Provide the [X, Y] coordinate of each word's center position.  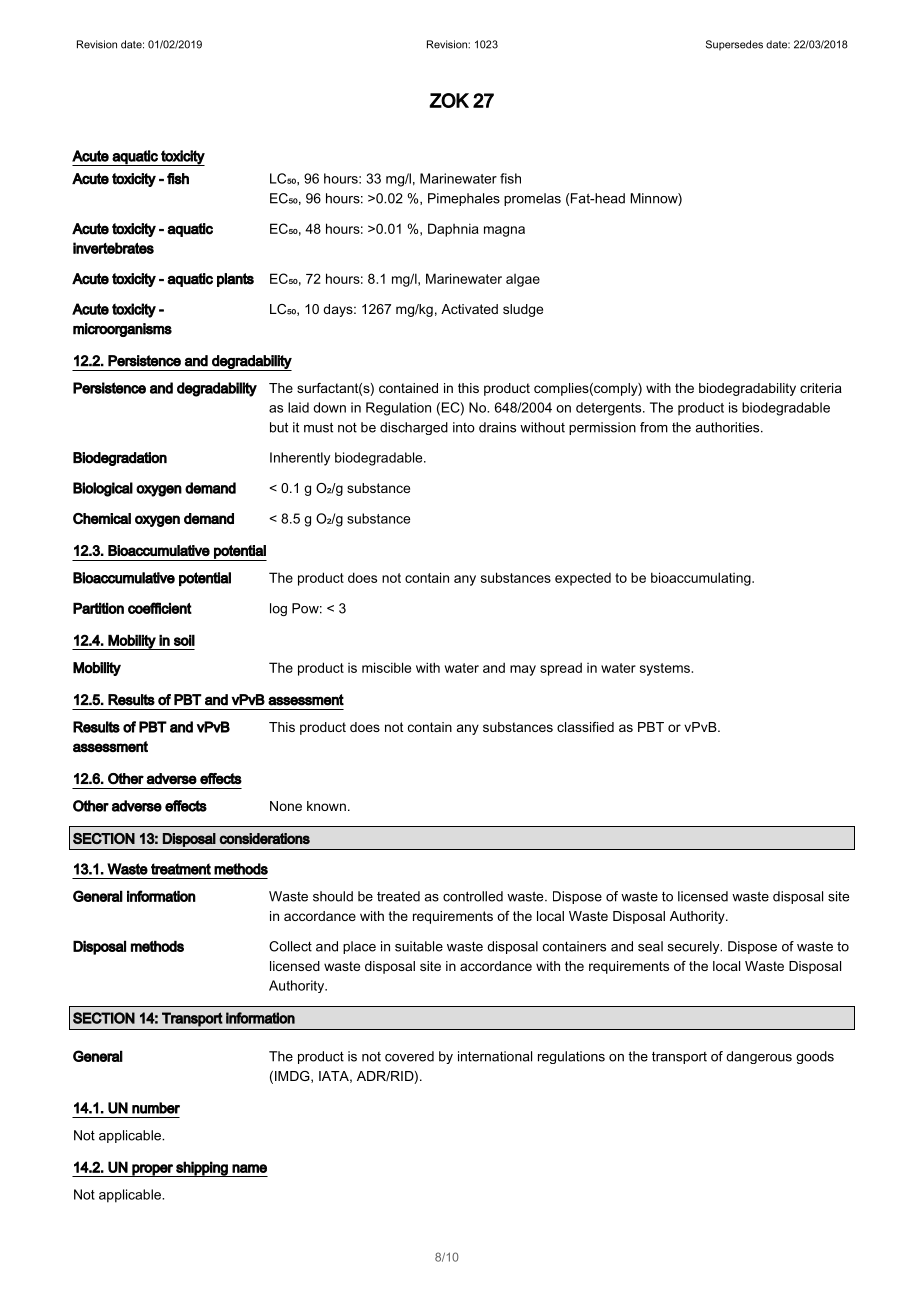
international [495, 1056]
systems [666, 669]
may [523, 670]
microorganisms [122, 330]
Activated [469, 309]
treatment [181, 869]
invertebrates [113, 248]
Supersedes [734, 45]
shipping [202, 1169]
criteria [821, 388]
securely [695, 947]
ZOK [449, 100]
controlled [473, 896]
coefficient [160, 608]
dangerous [759, 1057]
